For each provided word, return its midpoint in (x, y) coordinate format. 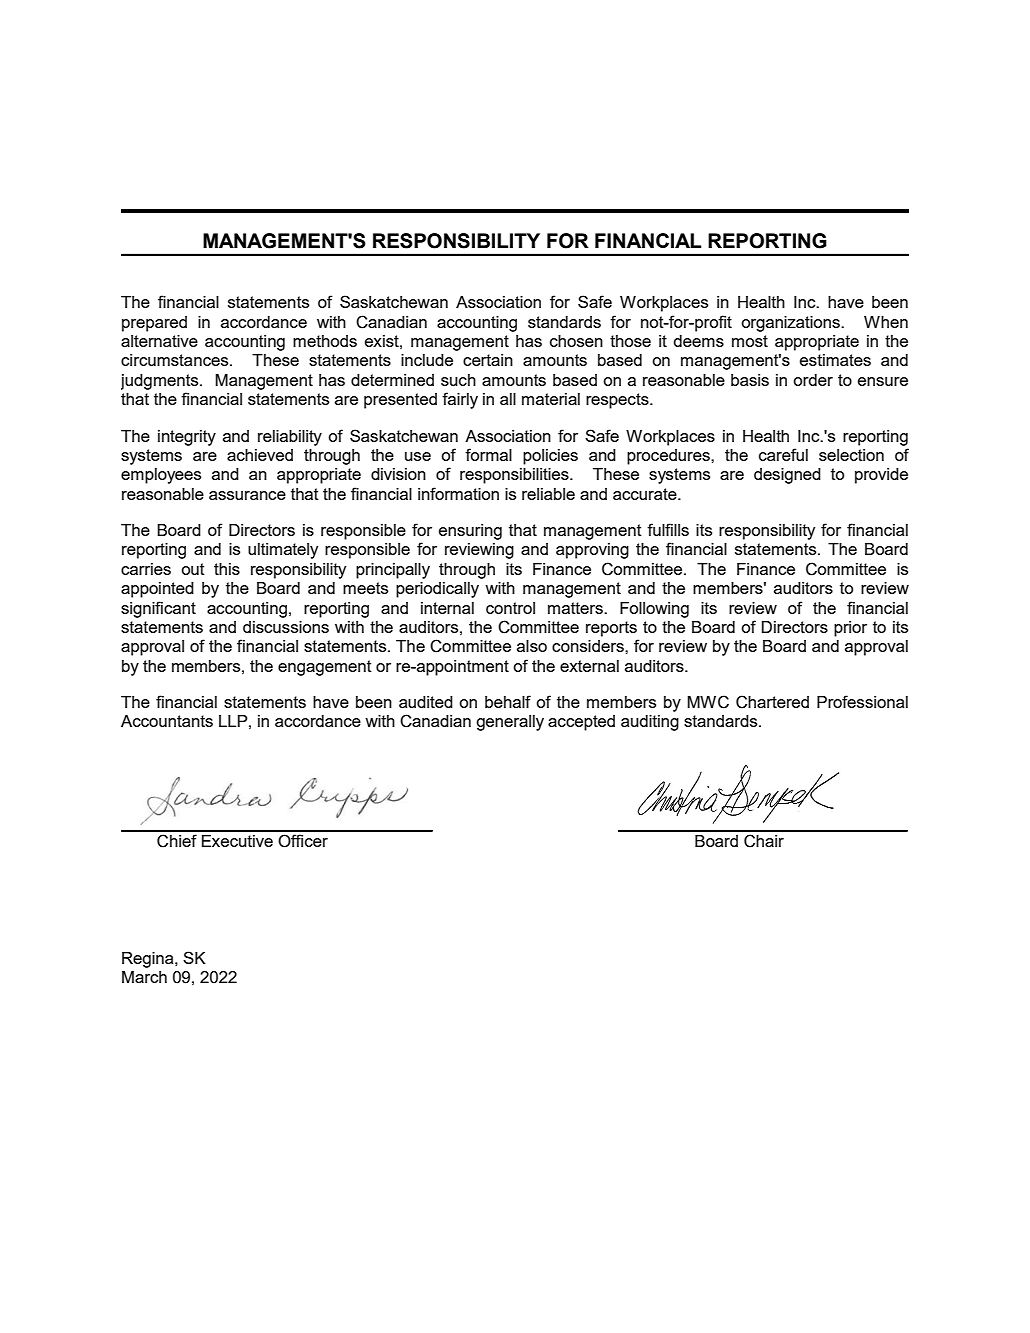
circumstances (176, 360)
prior (850, 629)
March (144, 977)
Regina (149, 960)
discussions (286, 627)
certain (488, 360)
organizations (791, 324)
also (532, 646)
